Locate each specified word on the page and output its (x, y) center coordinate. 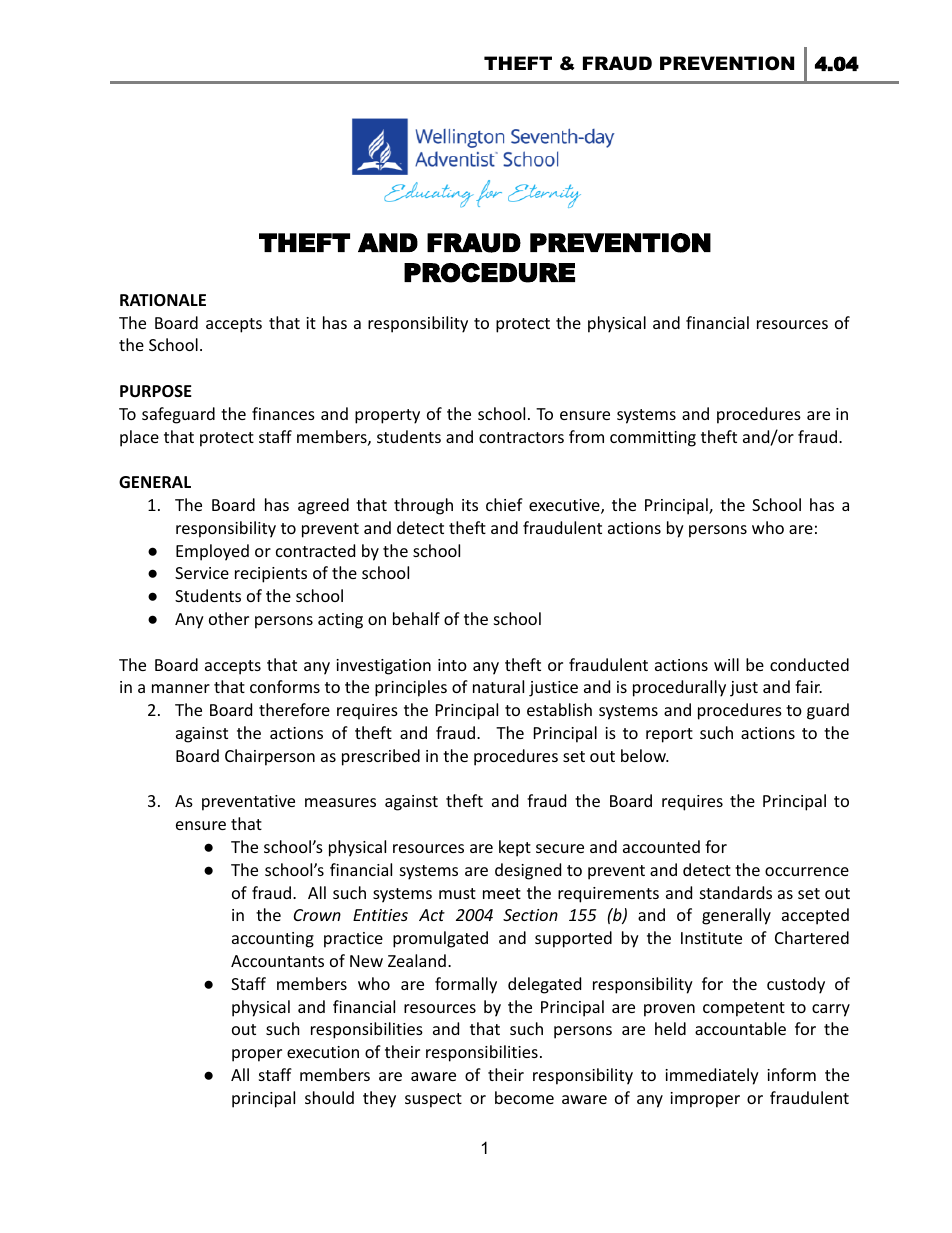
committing (653, 439)
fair (808, 686)
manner (181, 688)
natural (498, 686)
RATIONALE (163, 300)
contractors (521, 437)
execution (323, 1052)
